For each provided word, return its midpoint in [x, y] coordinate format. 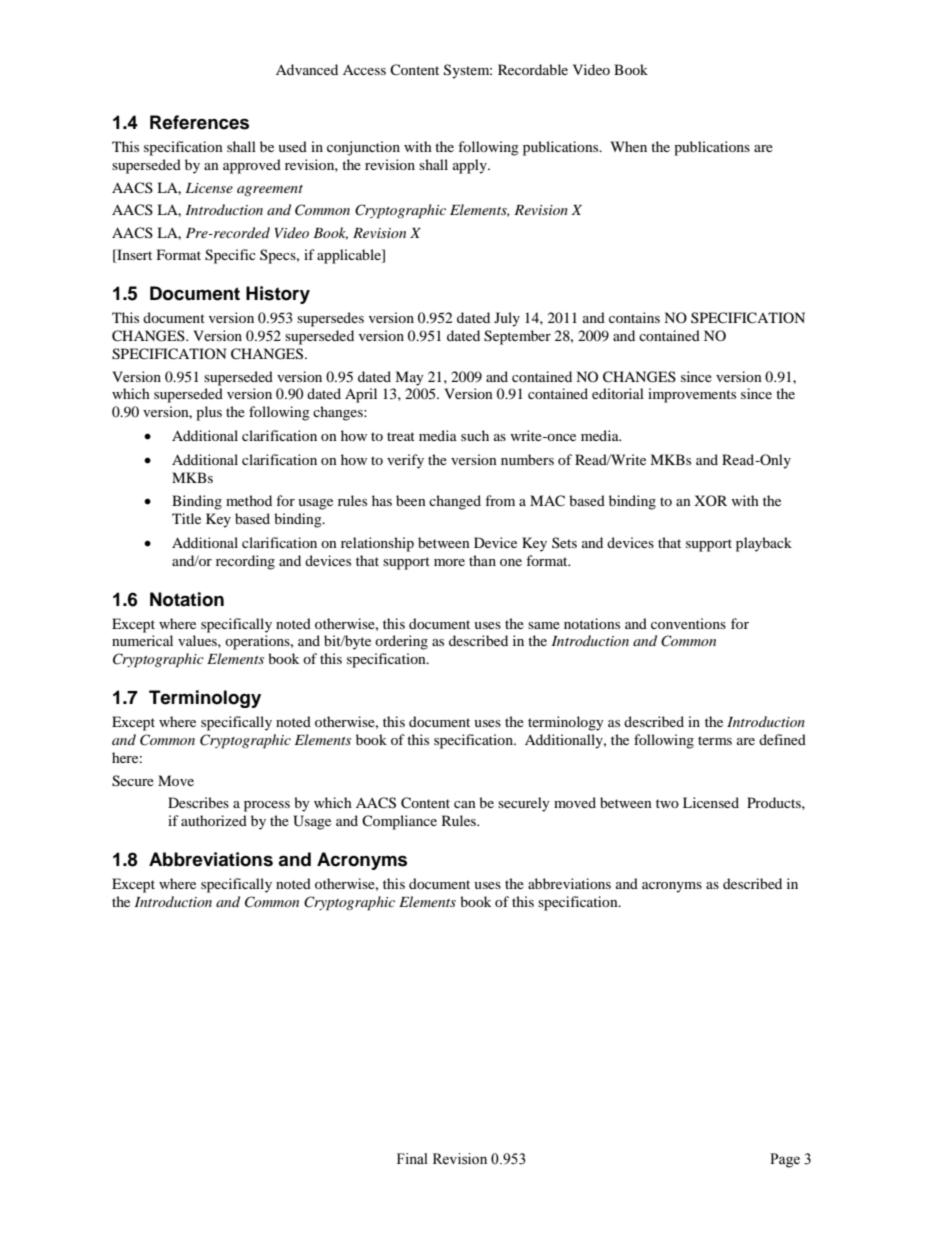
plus [209, 413]
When [629, 146]
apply [471, 166]
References [199, 122]
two [667, 803]
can [465, 804]
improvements [692, 395]
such [475, 435]
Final [412, 1158]
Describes [198, 802]
